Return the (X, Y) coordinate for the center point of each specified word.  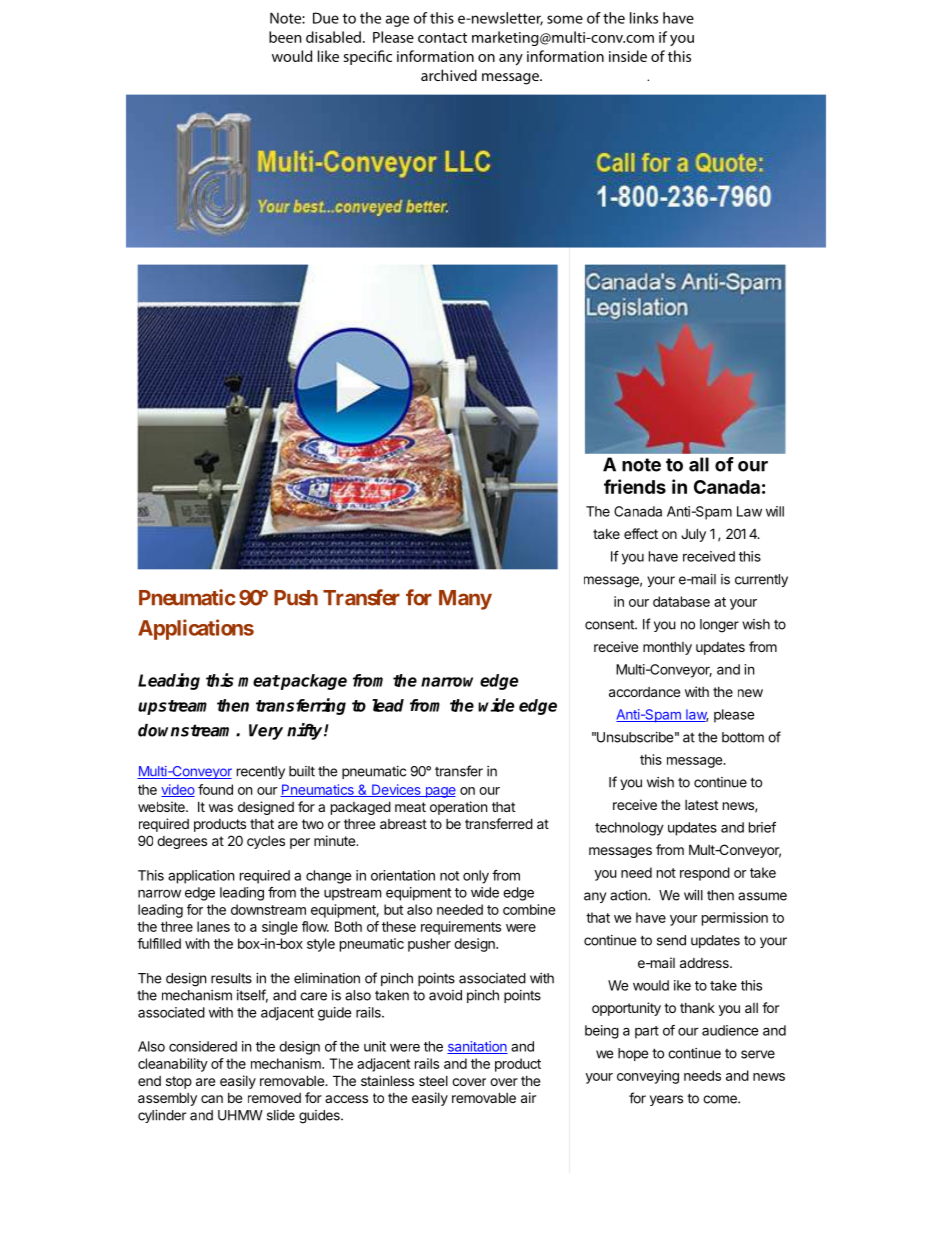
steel (433, 1081)
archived (449, 75)
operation (458, 808)
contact (442, 38)
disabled (333, 37)
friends (635, 486)
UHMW (240, 1115)
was (221, 808)
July (693, 535)
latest (701, 805)
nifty (306, 731)
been (285, 37)
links (644, 18)
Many (465, 600)
